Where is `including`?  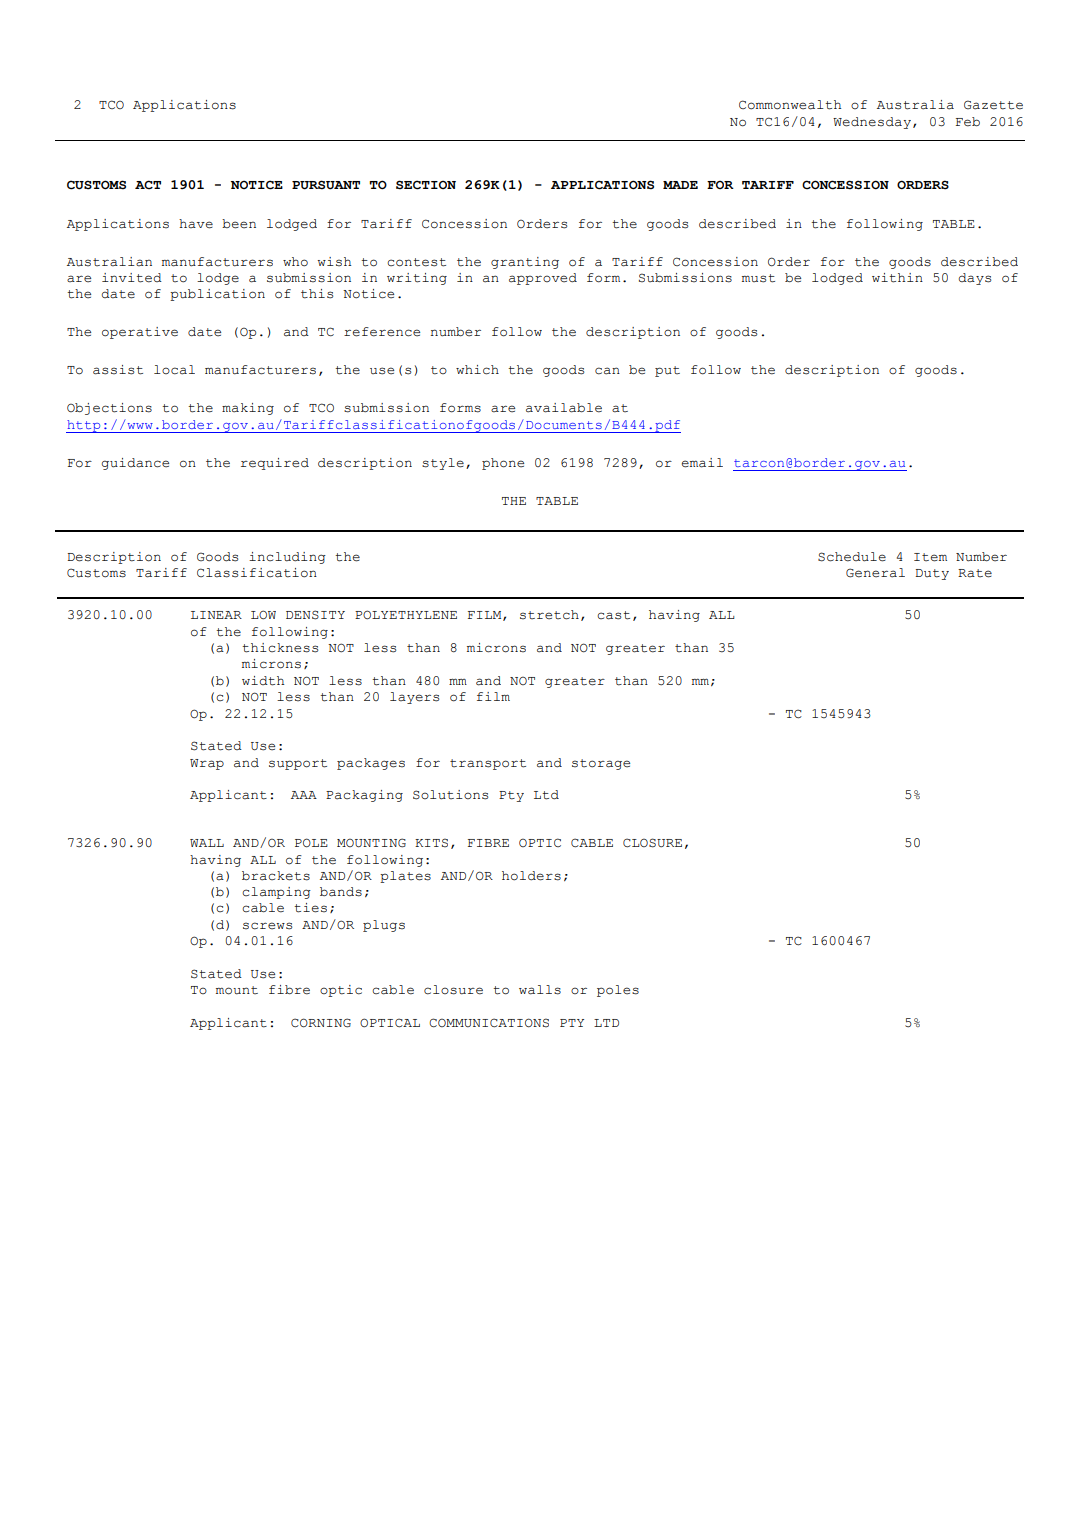 including is located at coordinates (287, 558).
